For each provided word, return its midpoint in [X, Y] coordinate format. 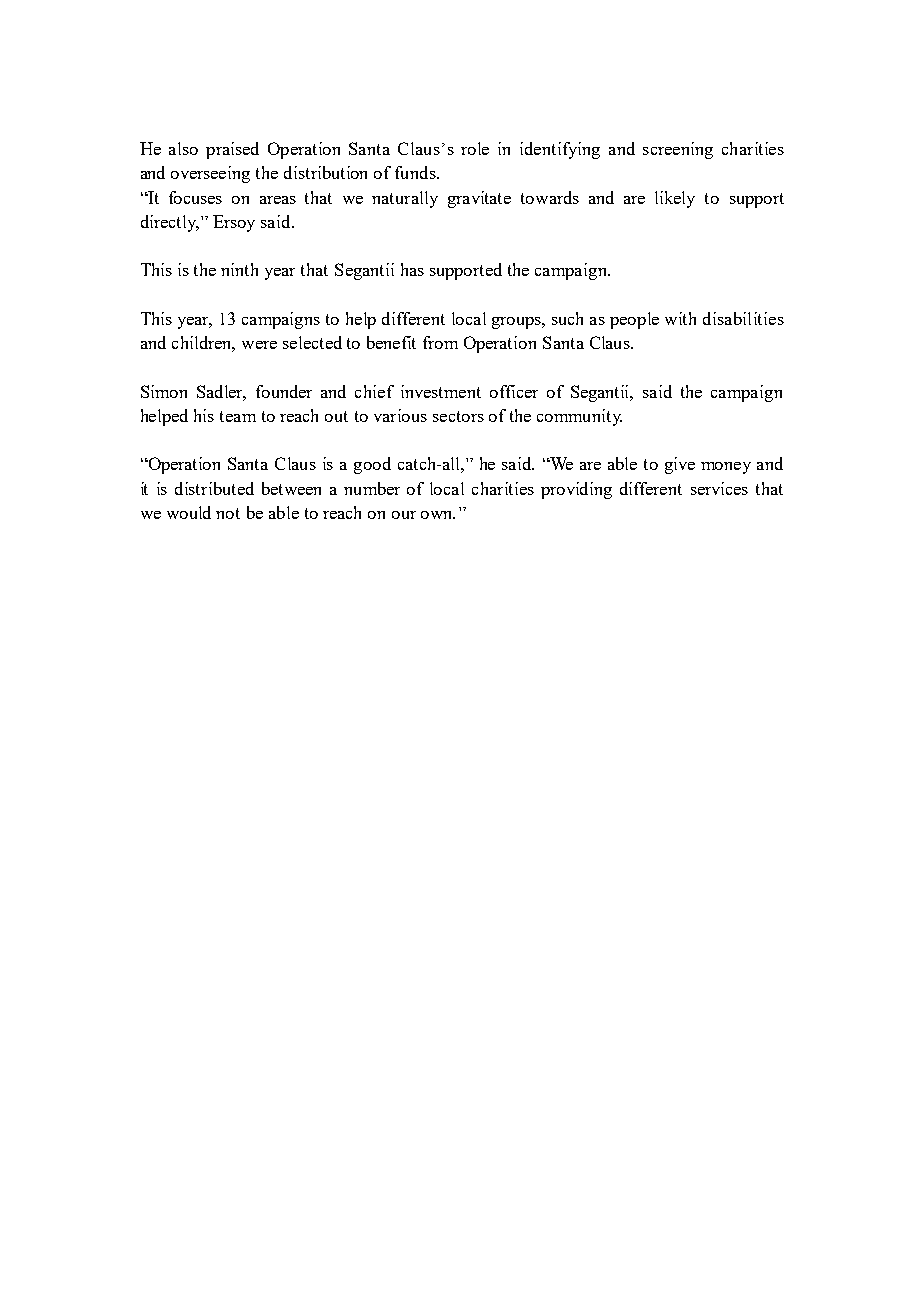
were [259, 345]
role [475, 148]
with [680, 318]
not [228, 513]
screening [678, 150]
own [438, 515]
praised [232, 150]
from [440, 342]
